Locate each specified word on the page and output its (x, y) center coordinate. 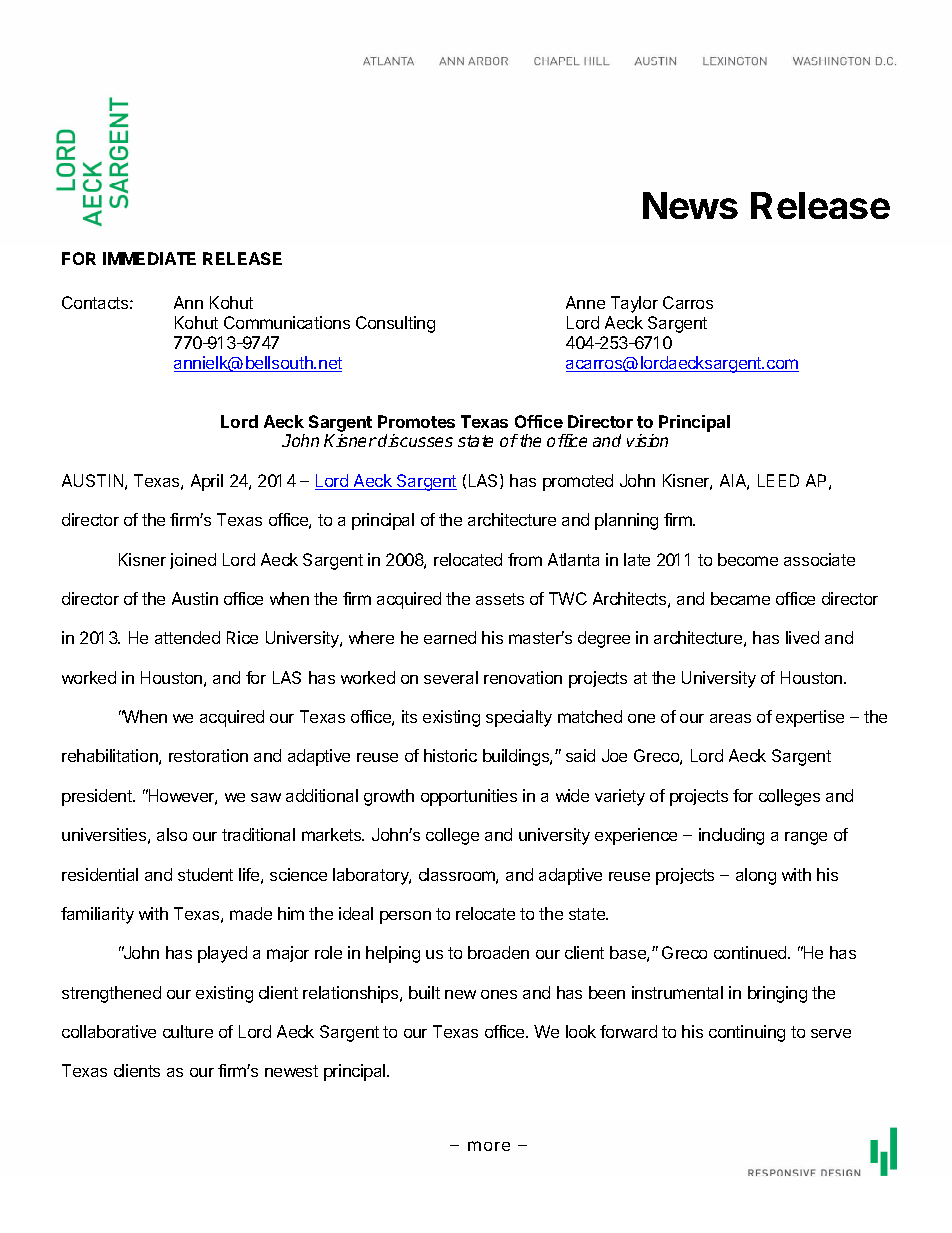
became (740, 598)
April (207, 482)
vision (647, 440)
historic (450, 755)
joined (193, 561)
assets (500, 599)
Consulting (395, 324)
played (222, 954)
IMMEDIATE (149, 258)
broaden (498, 952)
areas (730, 718)
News (690, 205)
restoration (208, 755)
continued (751, 952)
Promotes (416, 421)
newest (291, 1071)
